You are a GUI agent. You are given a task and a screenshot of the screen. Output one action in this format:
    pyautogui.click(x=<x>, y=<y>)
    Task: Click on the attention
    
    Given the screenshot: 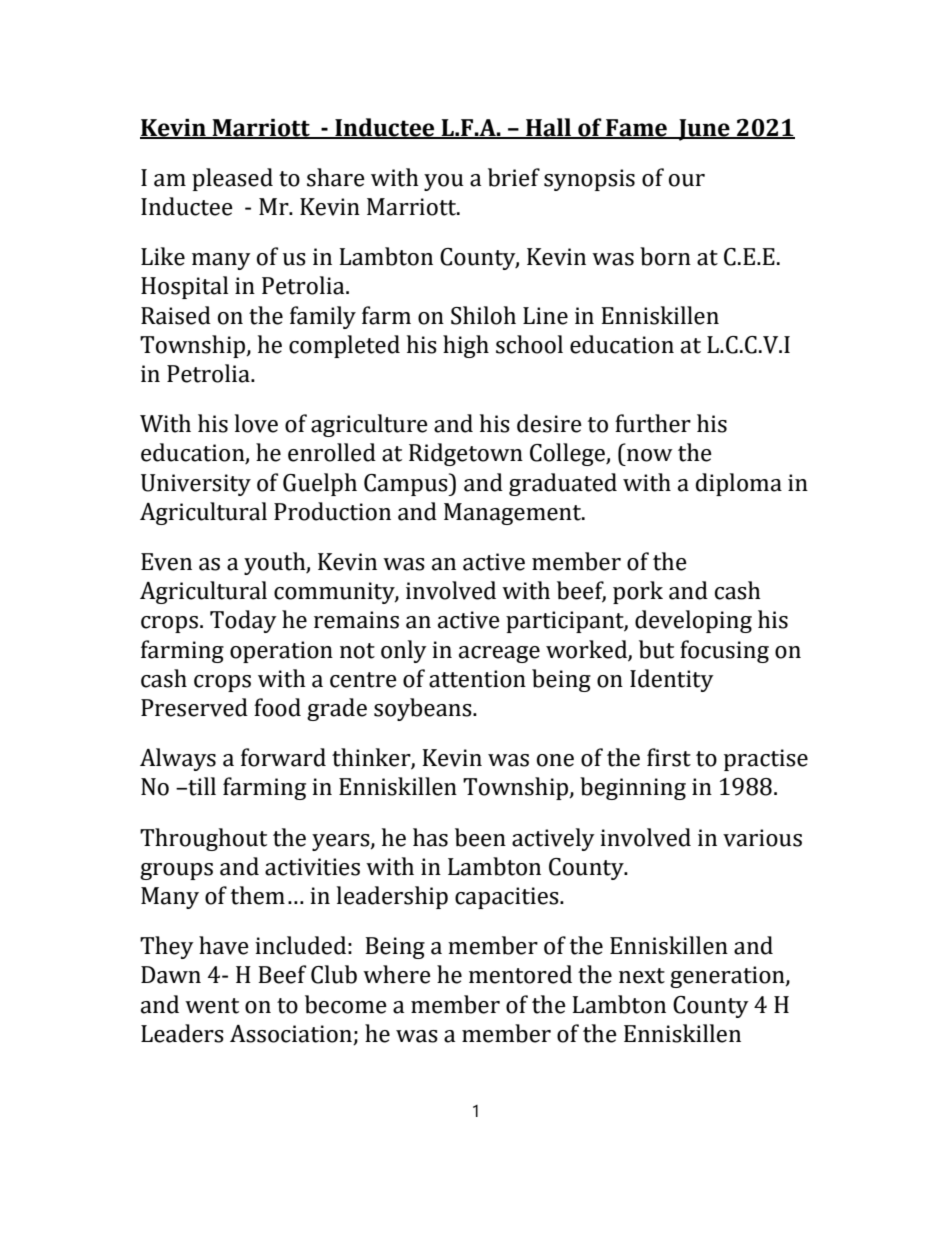 What is the action you would take?
    pyautogui.click(x=477, y=679)
